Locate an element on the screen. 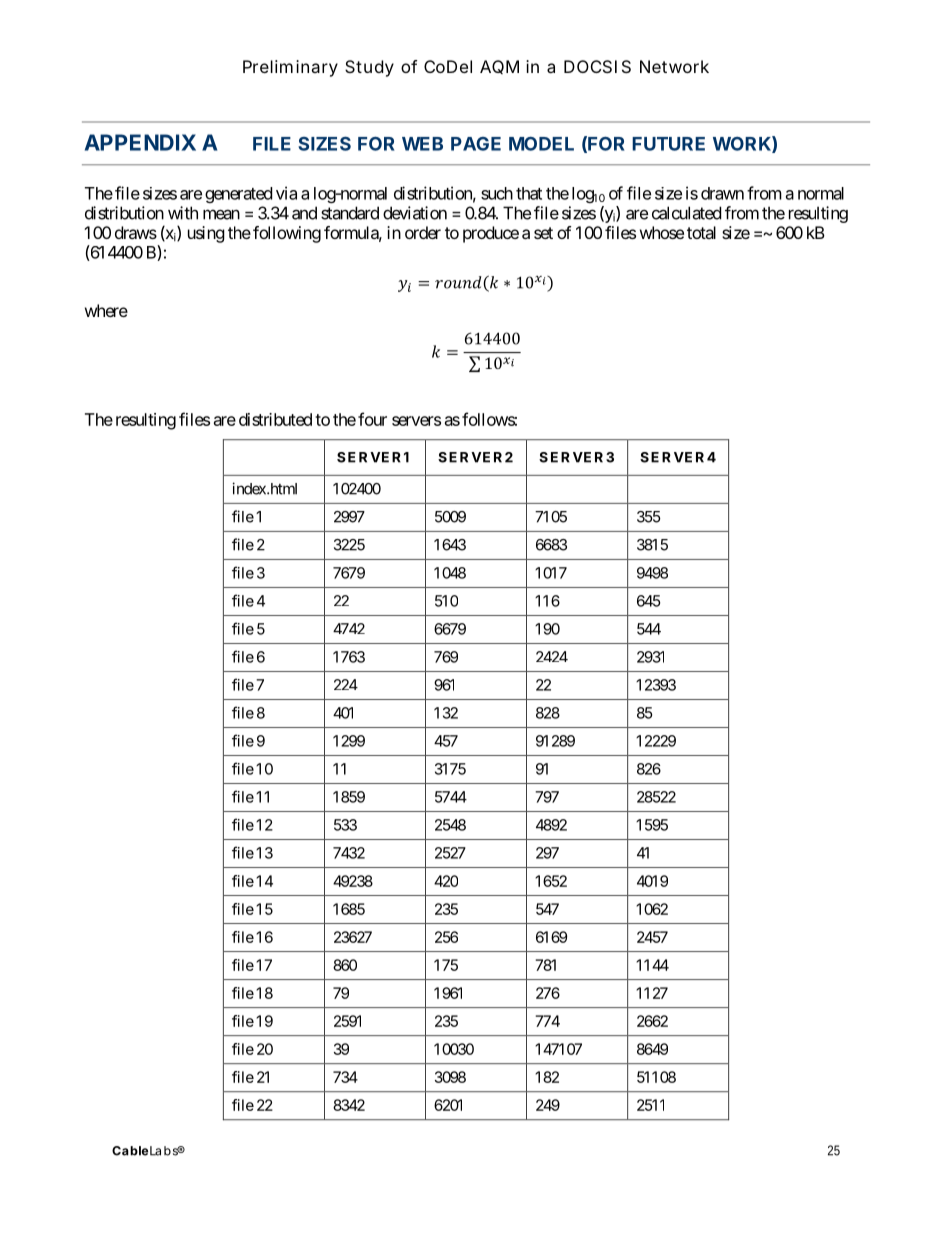 This screenshot has width=952, height=1233. distributed is located at coordinates (275, 419).
